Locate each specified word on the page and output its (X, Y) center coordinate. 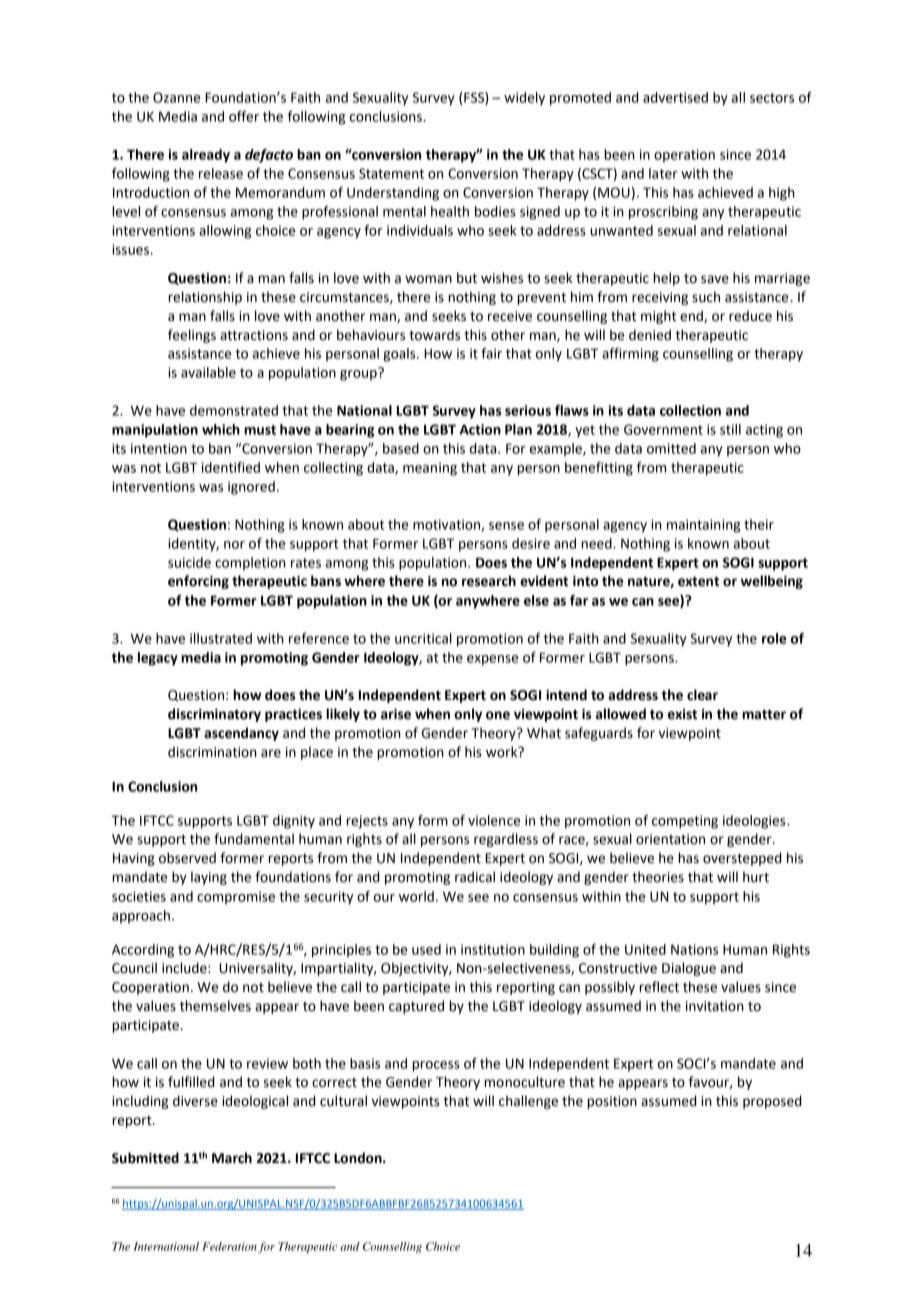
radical (475, 877)
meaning (430, 469)
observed (187, 858)
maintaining (703, 526)
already (206, 156)
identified (231, 467)
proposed (772, 1102)
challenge (528, 1102)
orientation (670, 839)
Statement (391, 173)
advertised (675, 97)
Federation (229, 1246)
